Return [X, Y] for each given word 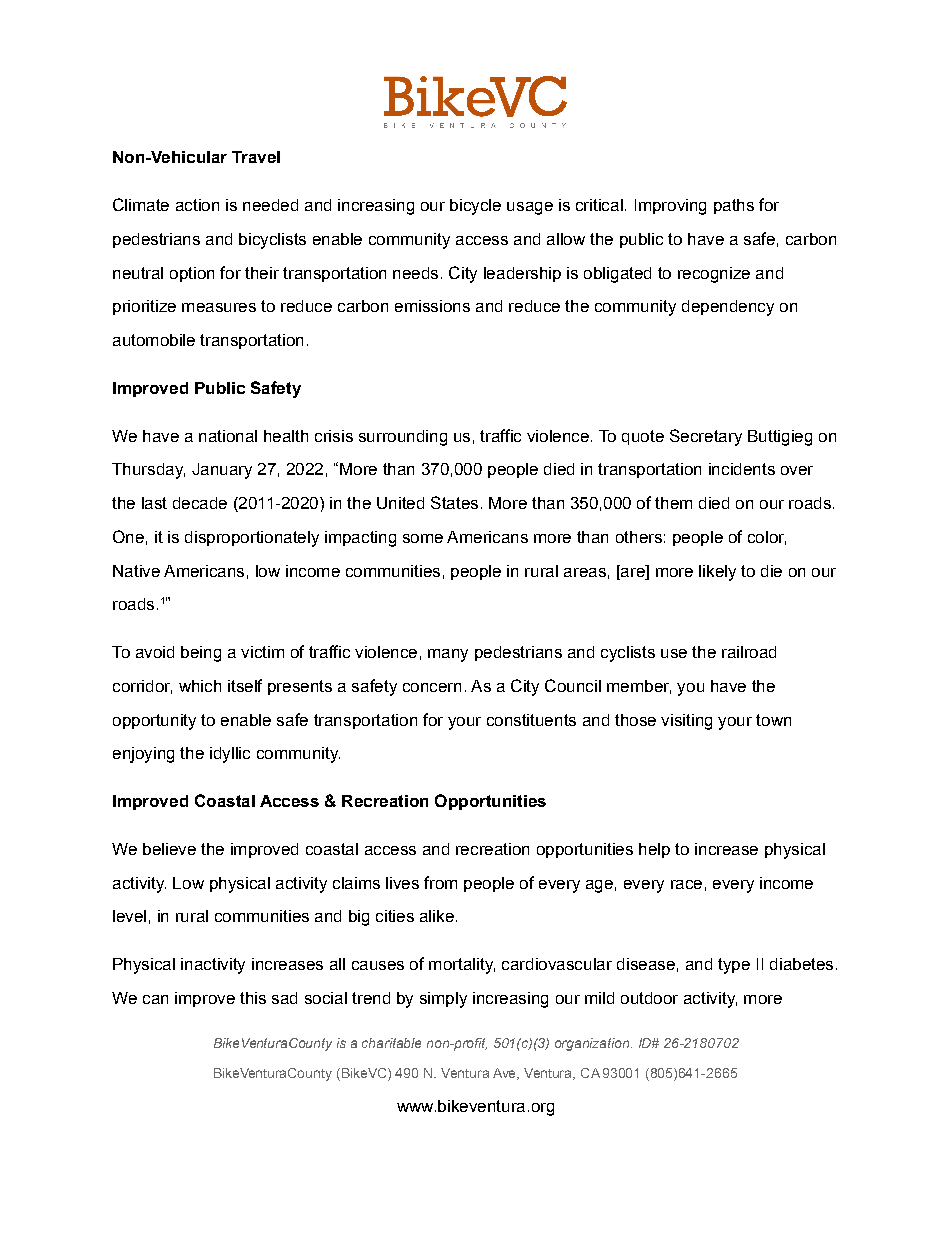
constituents [531, 720]
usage [530, 208]
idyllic [230, 755]
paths [734, 206]
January [222, 471]
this [253, 998]
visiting [686, 722]
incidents [742, 469]
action [197, 205]
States [454, 502]
